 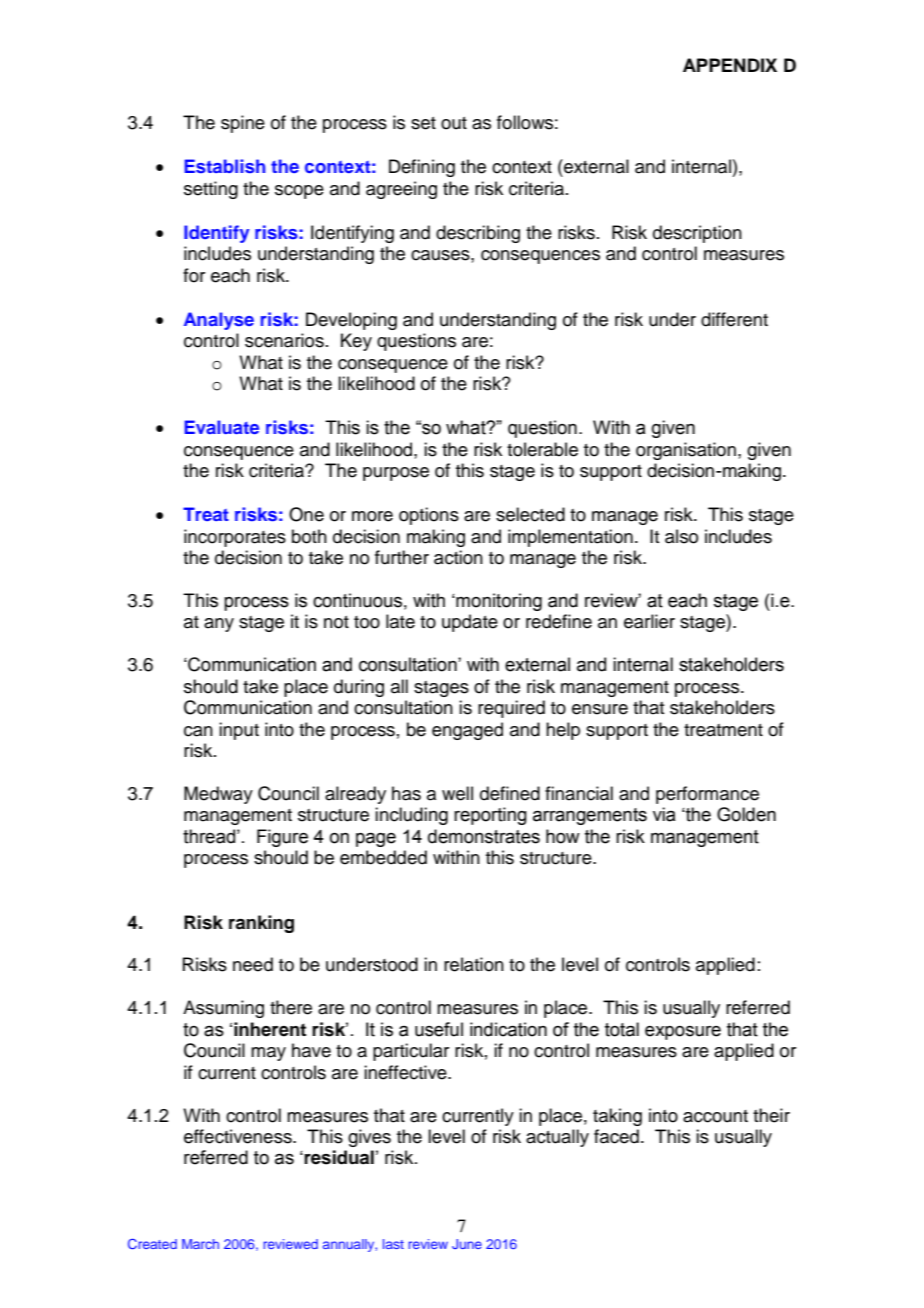 What do you see at coordinates (219, 625) in the screenshot?
I see `any` at bounding box center [219, 625].
